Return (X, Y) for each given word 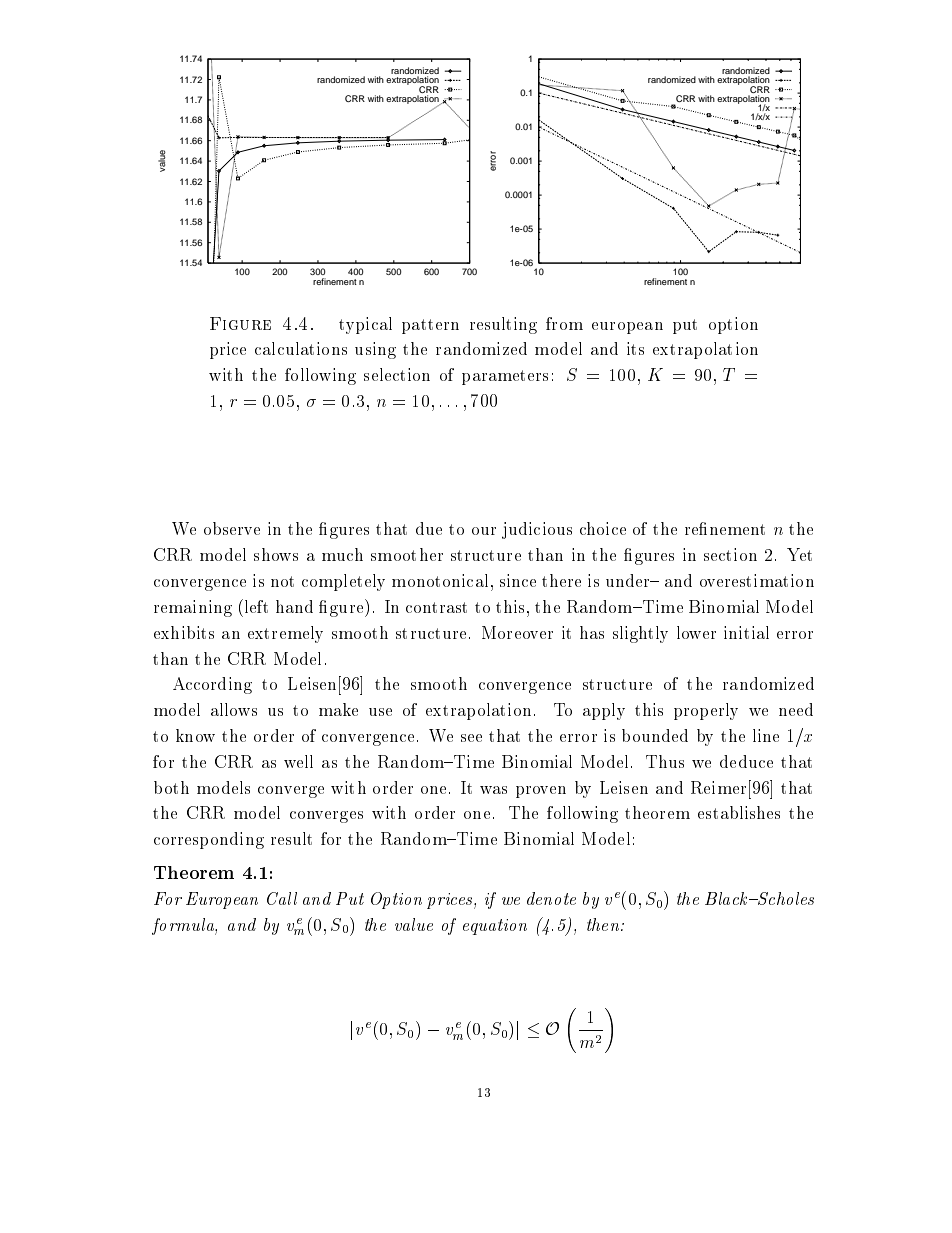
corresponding (209, 840)
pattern (430, 326)
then (603, 924)
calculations (301, 348)
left (255, 606)
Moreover (517, 632)
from (564, 323)
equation (495, 927)
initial (746, 632)
